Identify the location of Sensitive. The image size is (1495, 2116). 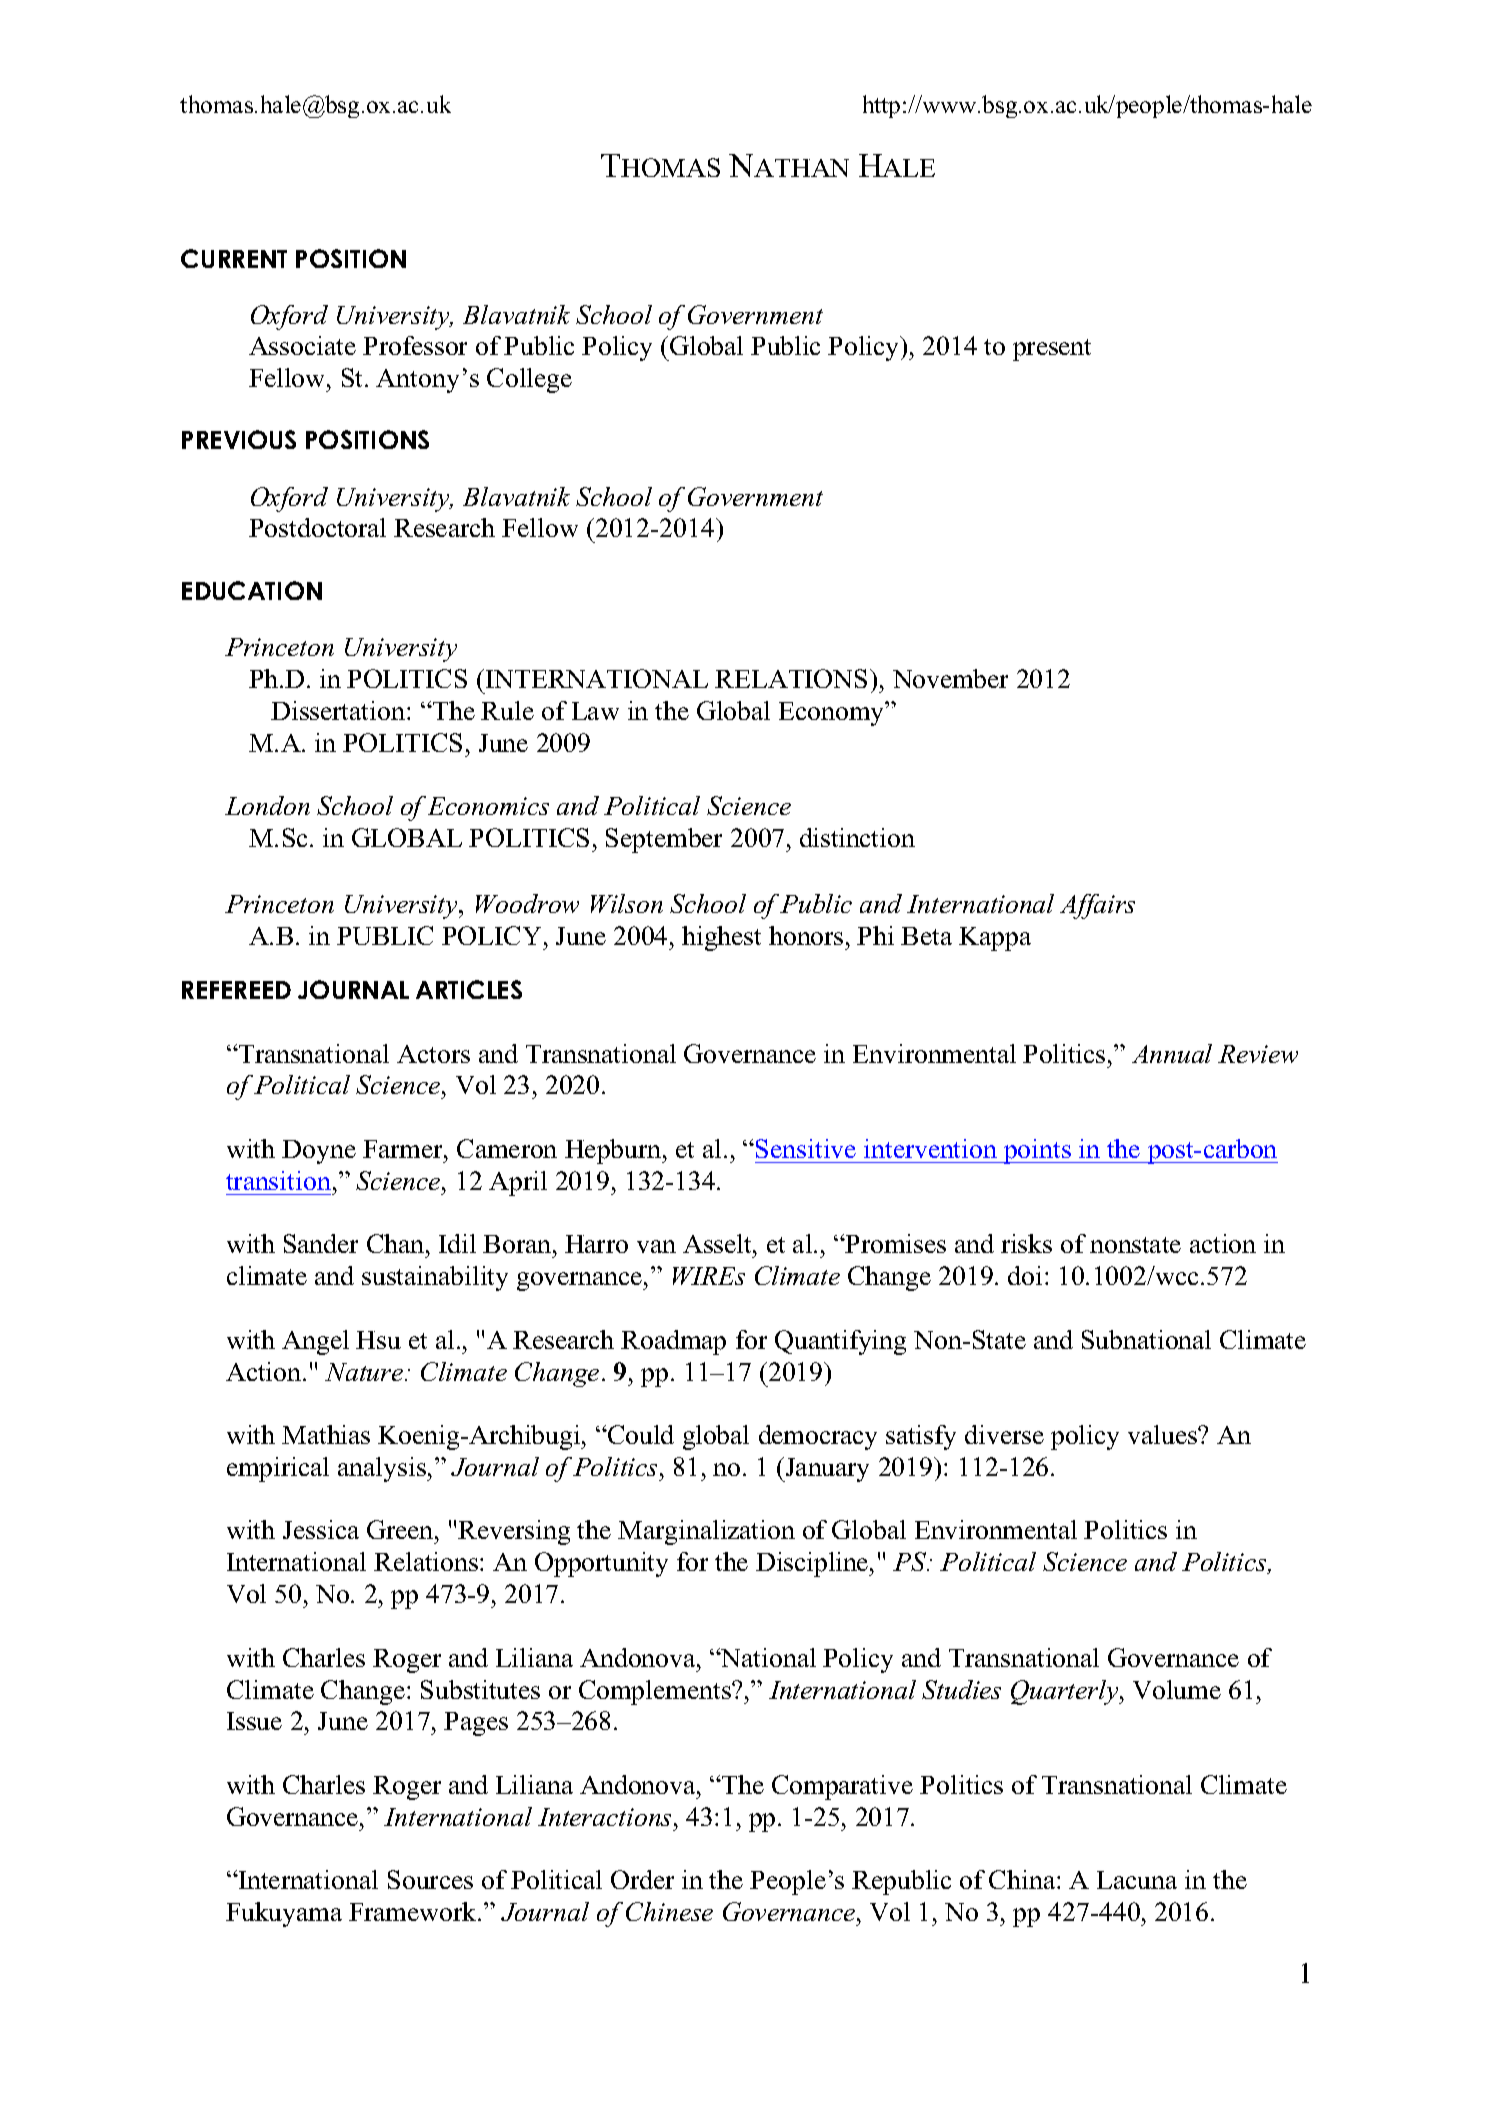
(806, 1148).
